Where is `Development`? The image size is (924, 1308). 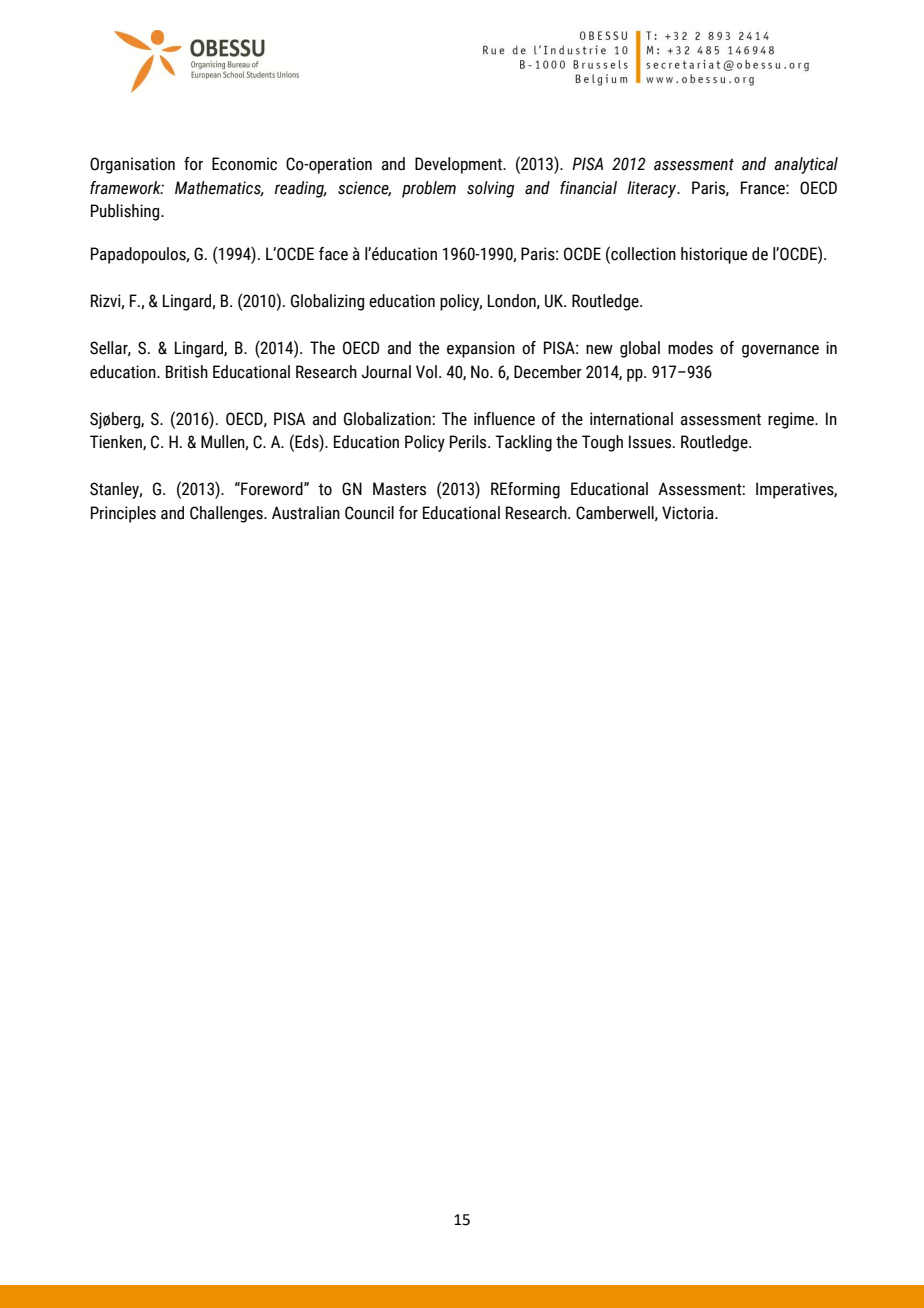
Development is located at coordinates (459, 165).
